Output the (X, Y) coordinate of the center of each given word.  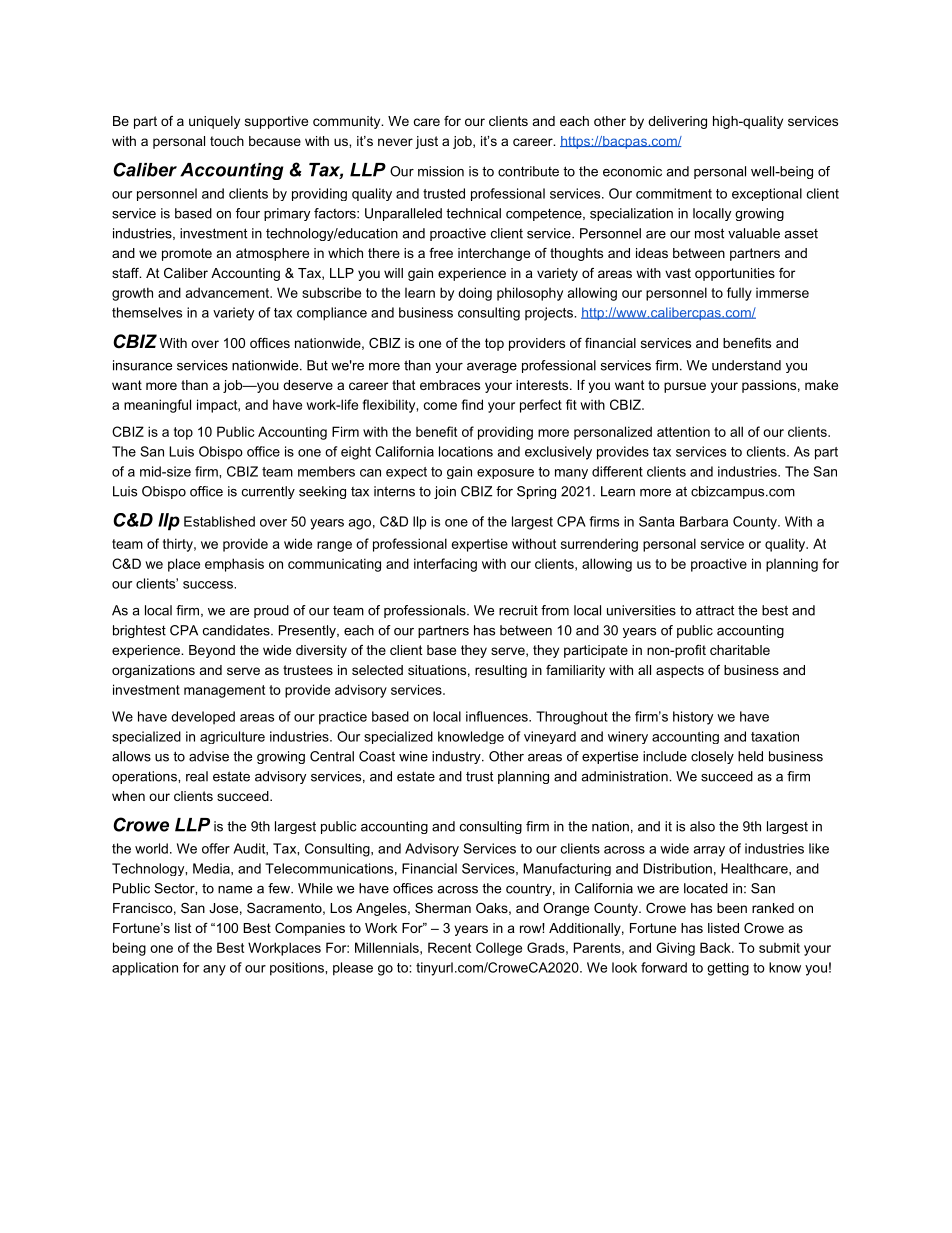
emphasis (234, 565)
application (145, 969)
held (750, 756)
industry (457, 757)
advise (209, 756)
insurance (142, 365)
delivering (677, 122)
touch (227, 141)
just (426, 142)
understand (746, 365)
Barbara (704, 521)
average (492, 368)
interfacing (445, 565)
